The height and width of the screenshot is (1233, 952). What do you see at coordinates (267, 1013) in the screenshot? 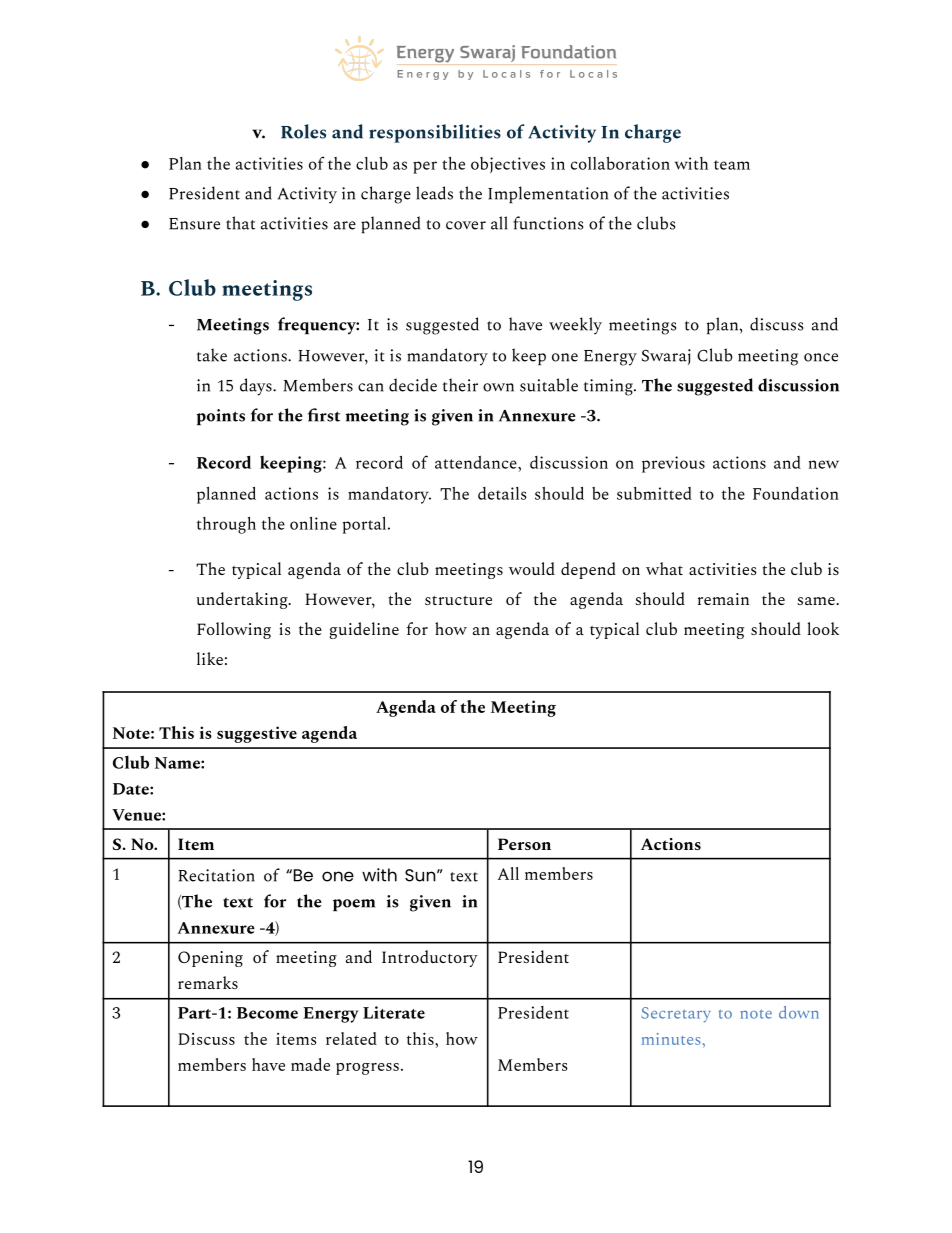
I see `Become` at bounding box center [267, 1013].
